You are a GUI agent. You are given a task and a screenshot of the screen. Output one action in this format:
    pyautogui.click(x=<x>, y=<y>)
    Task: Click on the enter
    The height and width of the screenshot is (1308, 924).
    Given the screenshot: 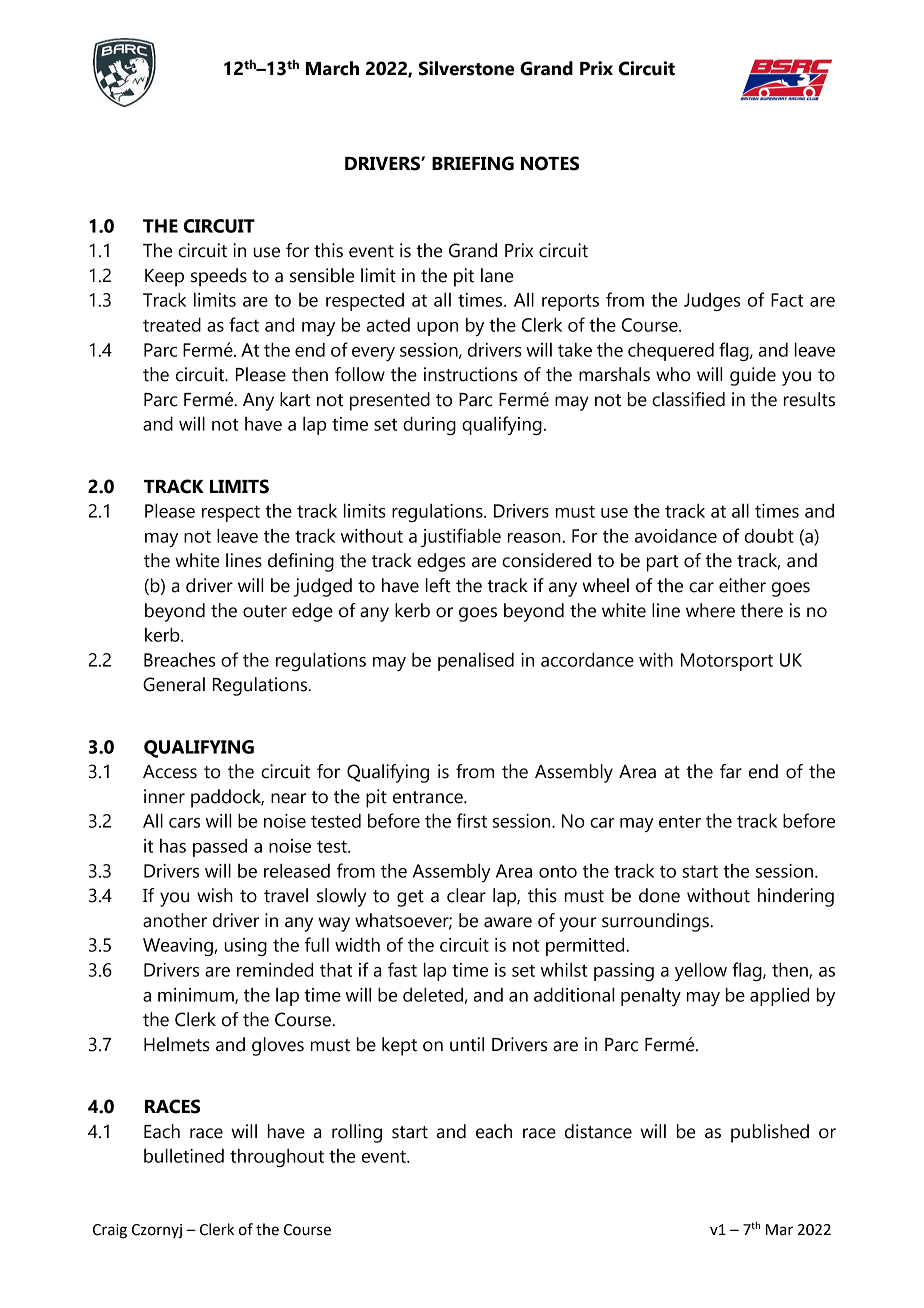 What is the action you would take?
    pyautogui.click(x=680, y=821)
